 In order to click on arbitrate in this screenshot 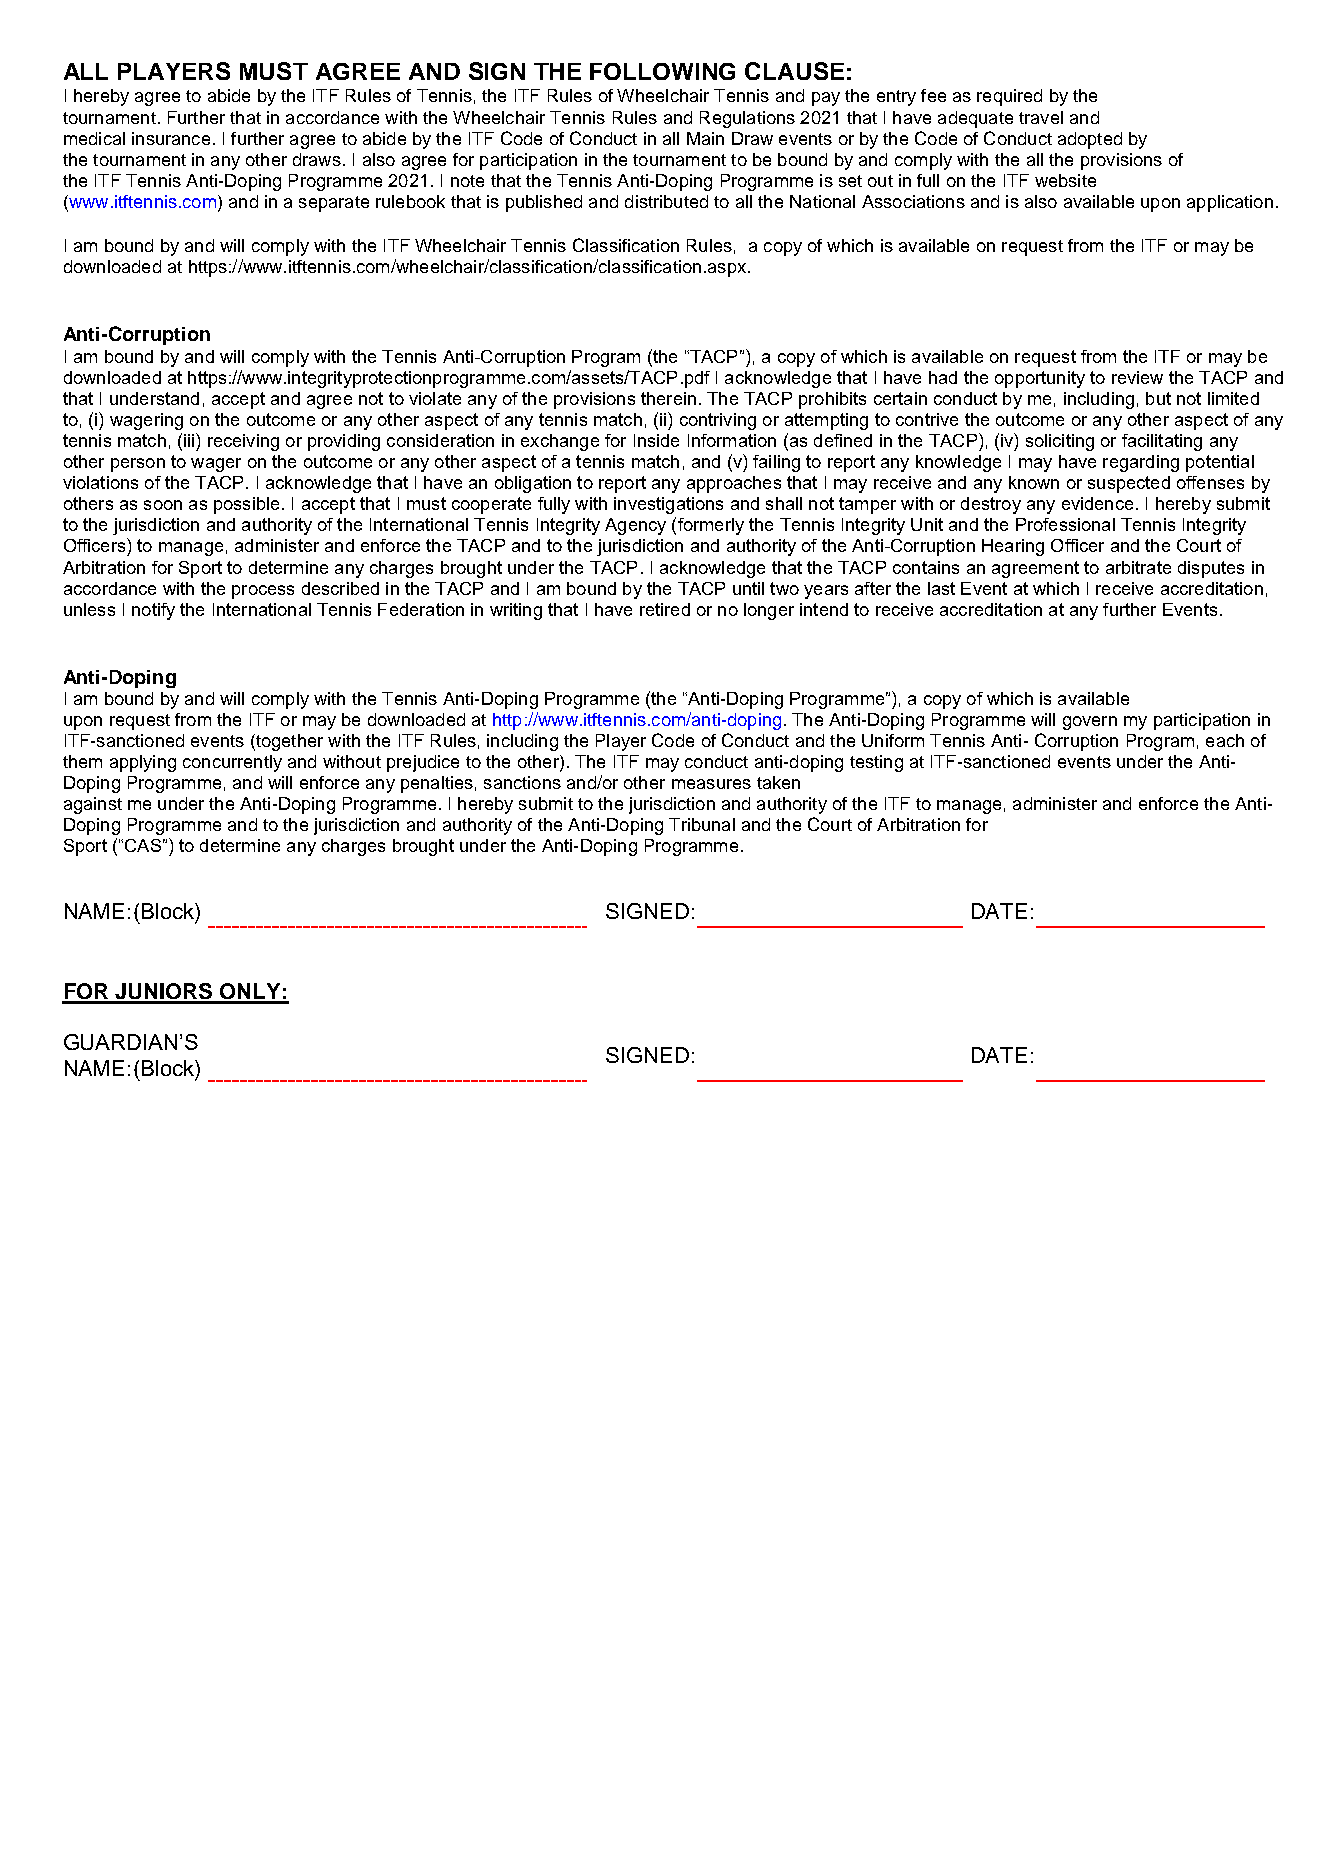, I will do `click(1138, 567)`.
